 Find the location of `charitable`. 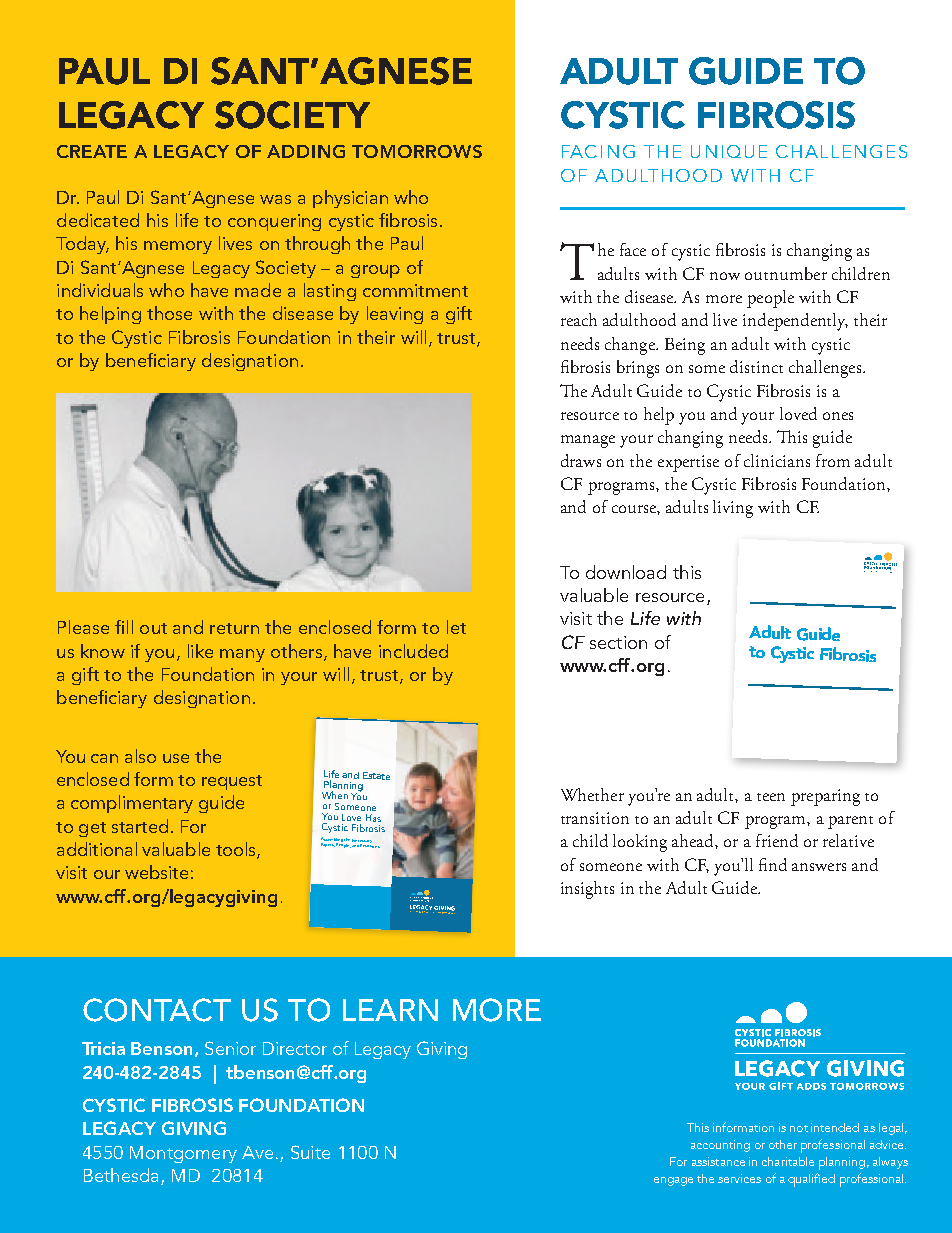

charitable is located at coordinates (788, 1161).
